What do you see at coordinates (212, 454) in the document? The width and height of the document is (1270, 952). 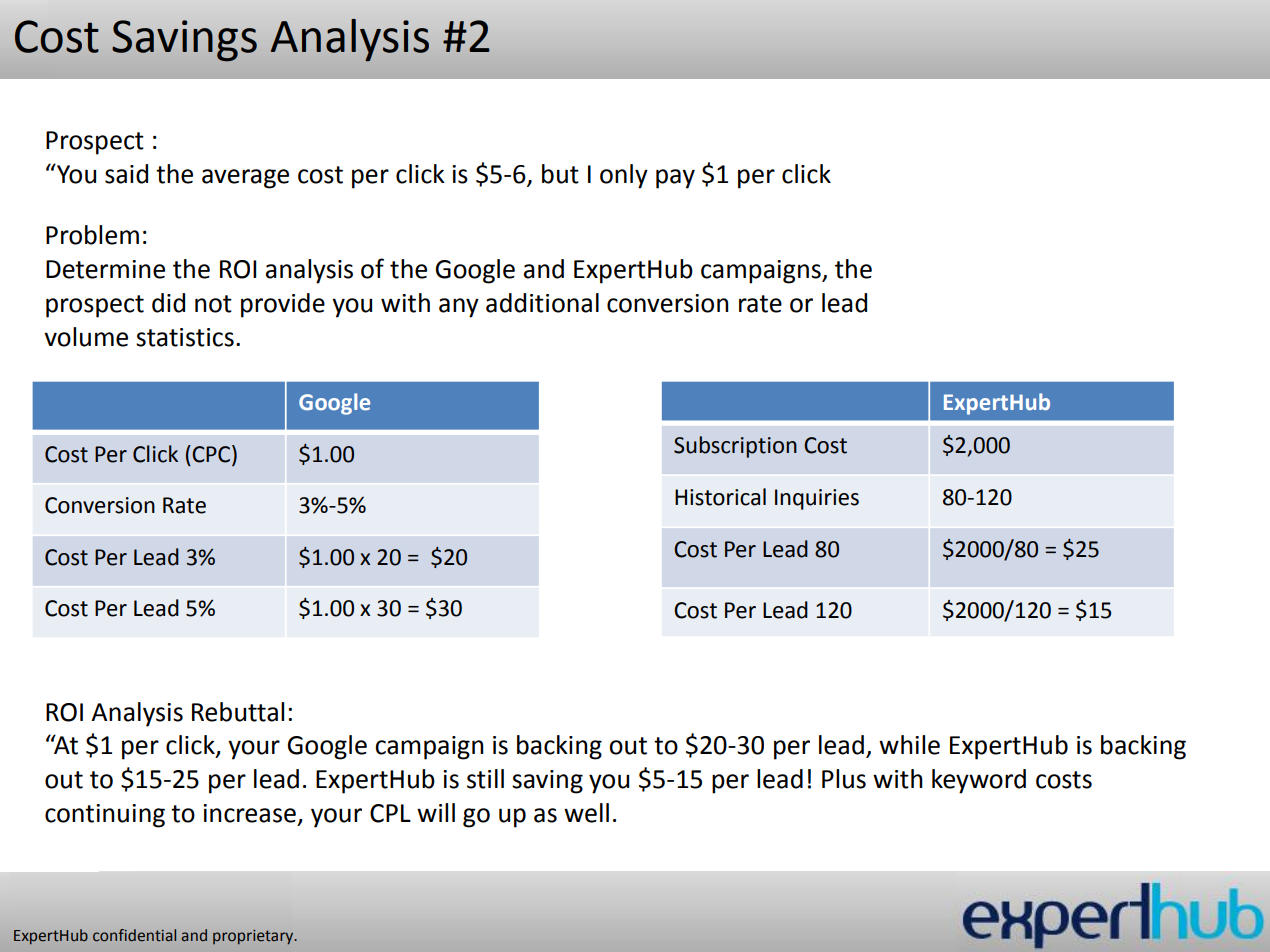 I see `CPC` at bounding box center [212, 454].
